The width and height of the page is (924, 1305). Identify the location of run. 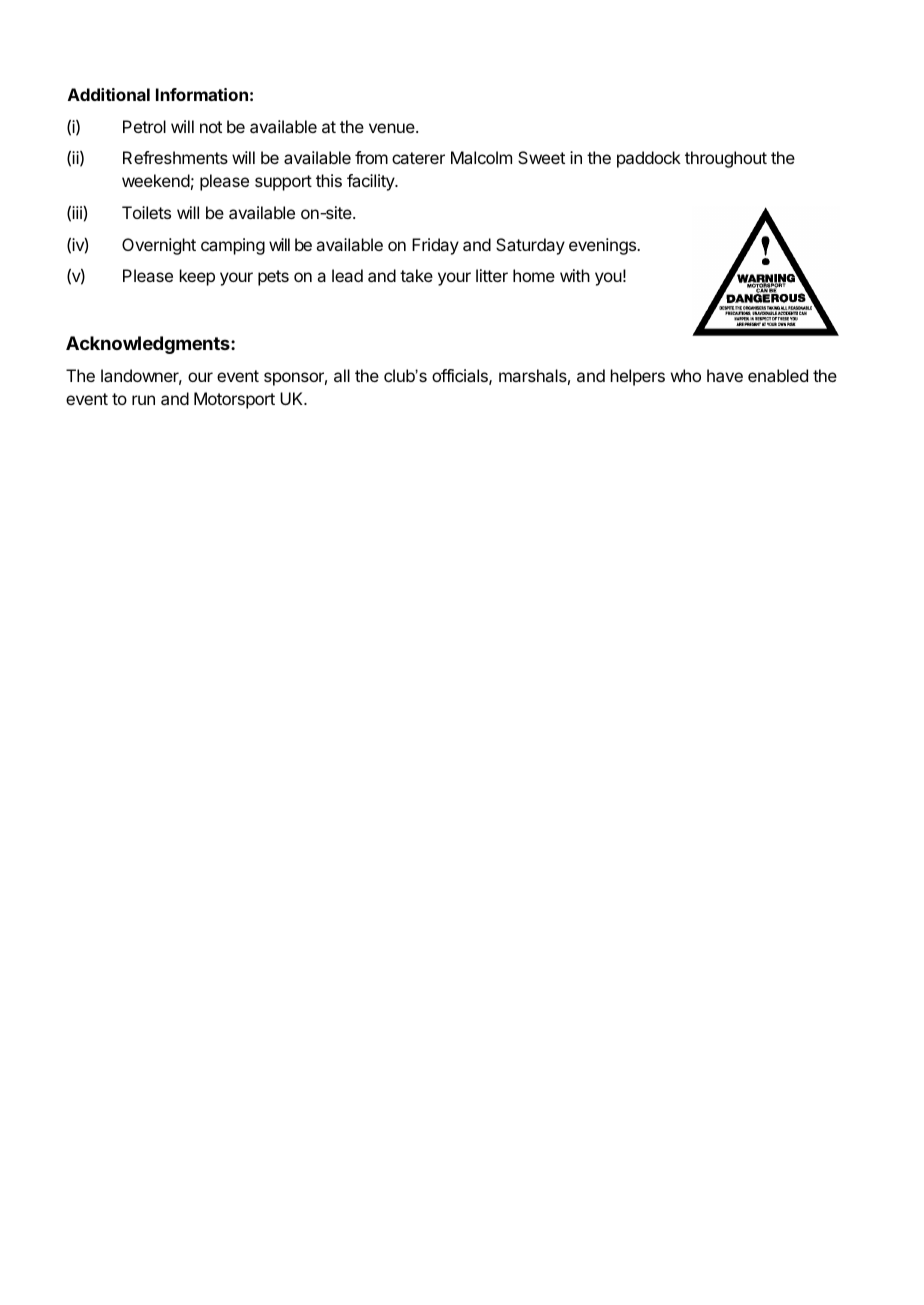
(143, 400).
